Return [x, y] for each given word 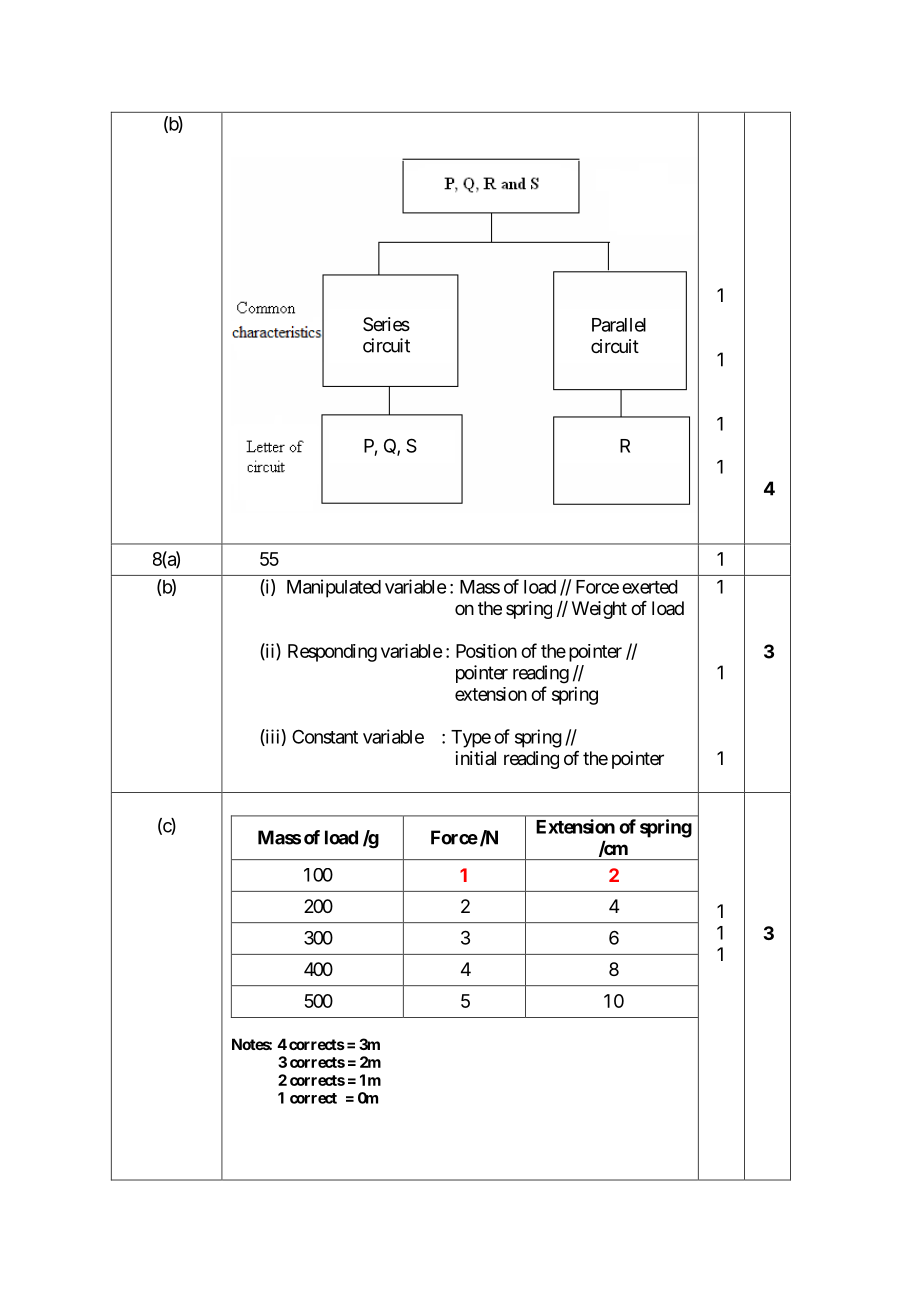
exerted [650, 587]
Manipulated [334, 588]
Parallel [619, 325]
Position [486, 651]
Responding [332, 653]
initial [476, 758]
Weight [599, 610]
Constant [325, 736]
